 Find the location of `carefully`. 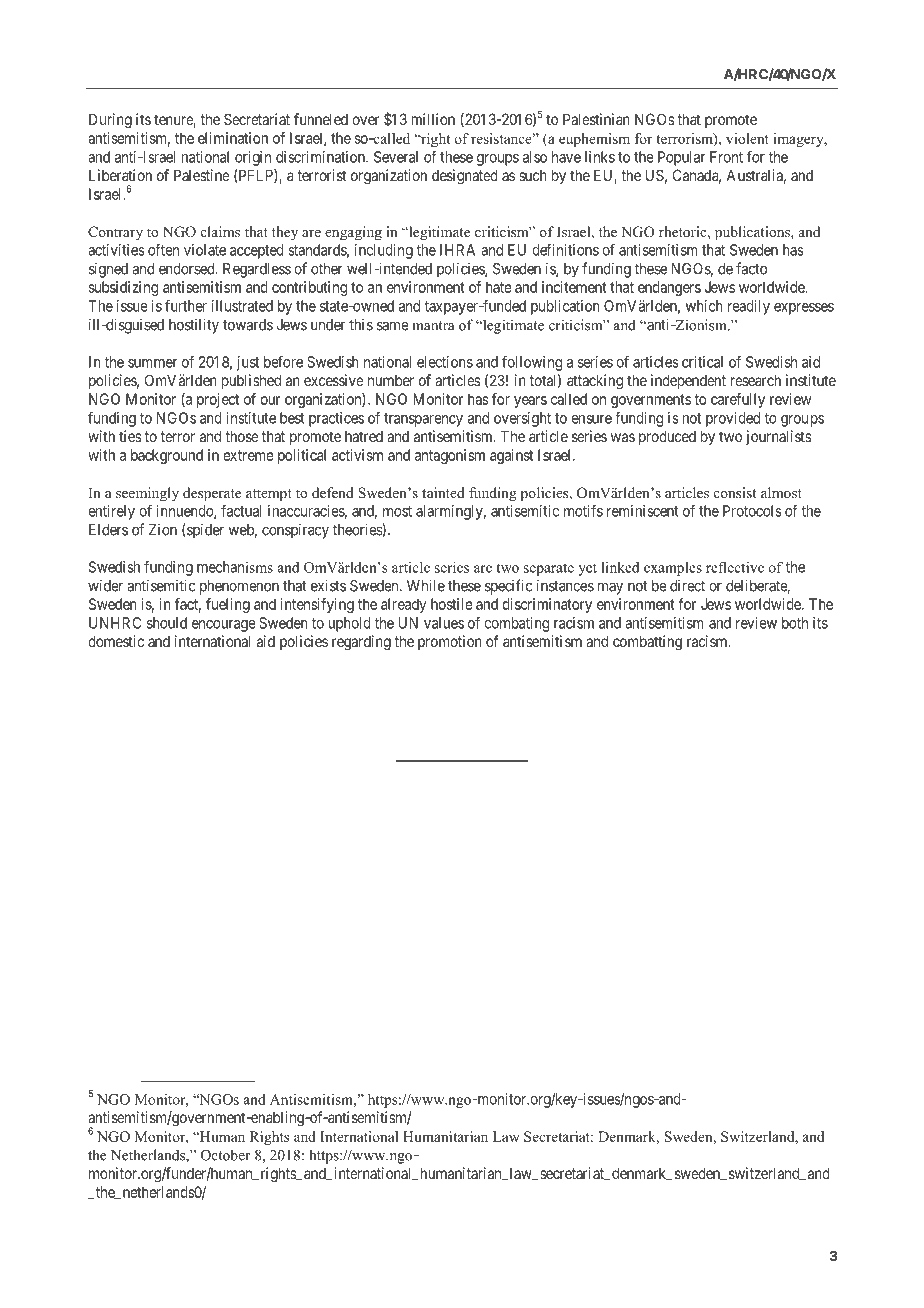

carefully is located at coordinates (738, 400).
